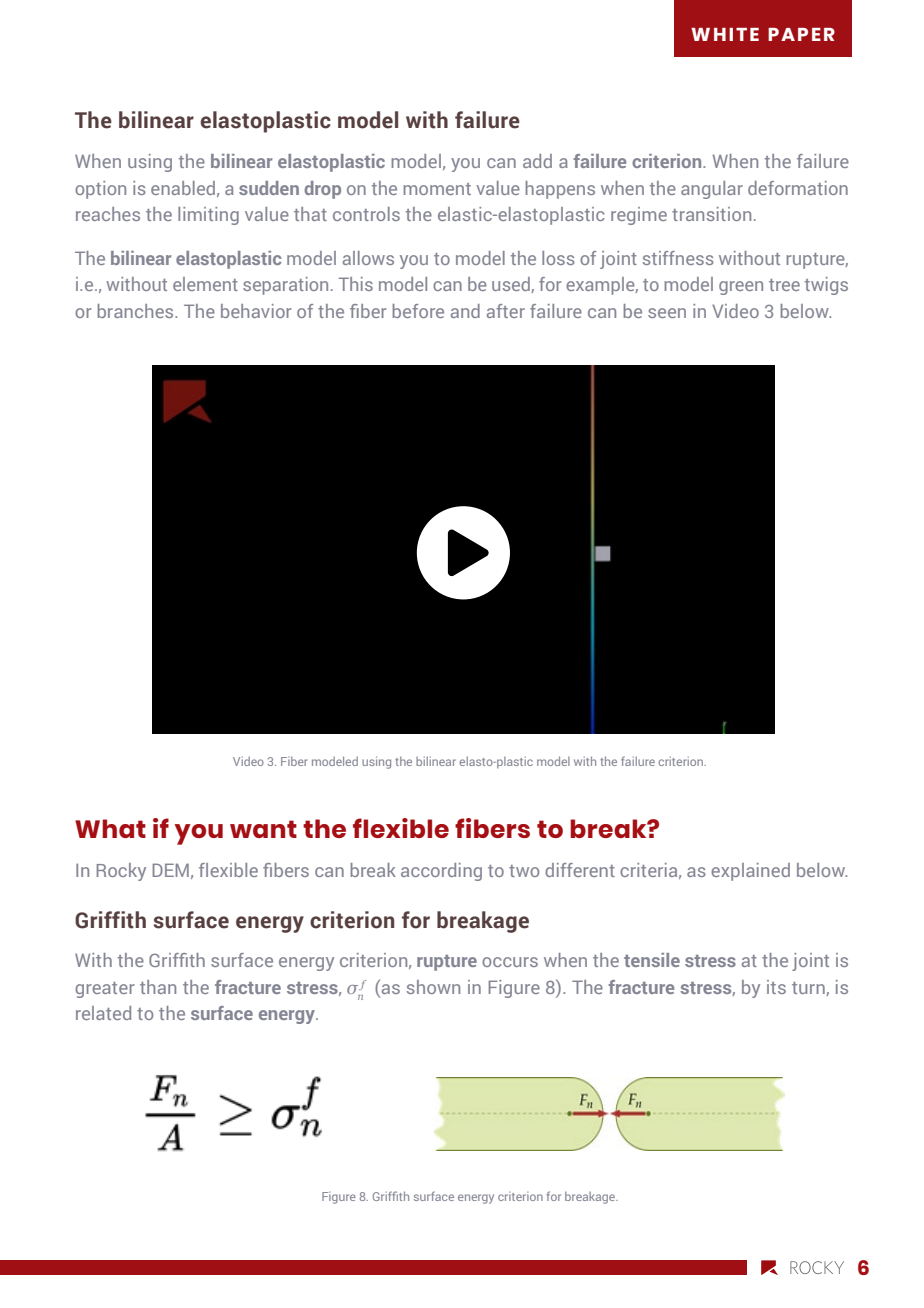 The image size is (924, 1308). Describe the element at coordinates (667, 313) in the screenshot. I see `seen` at that location.
